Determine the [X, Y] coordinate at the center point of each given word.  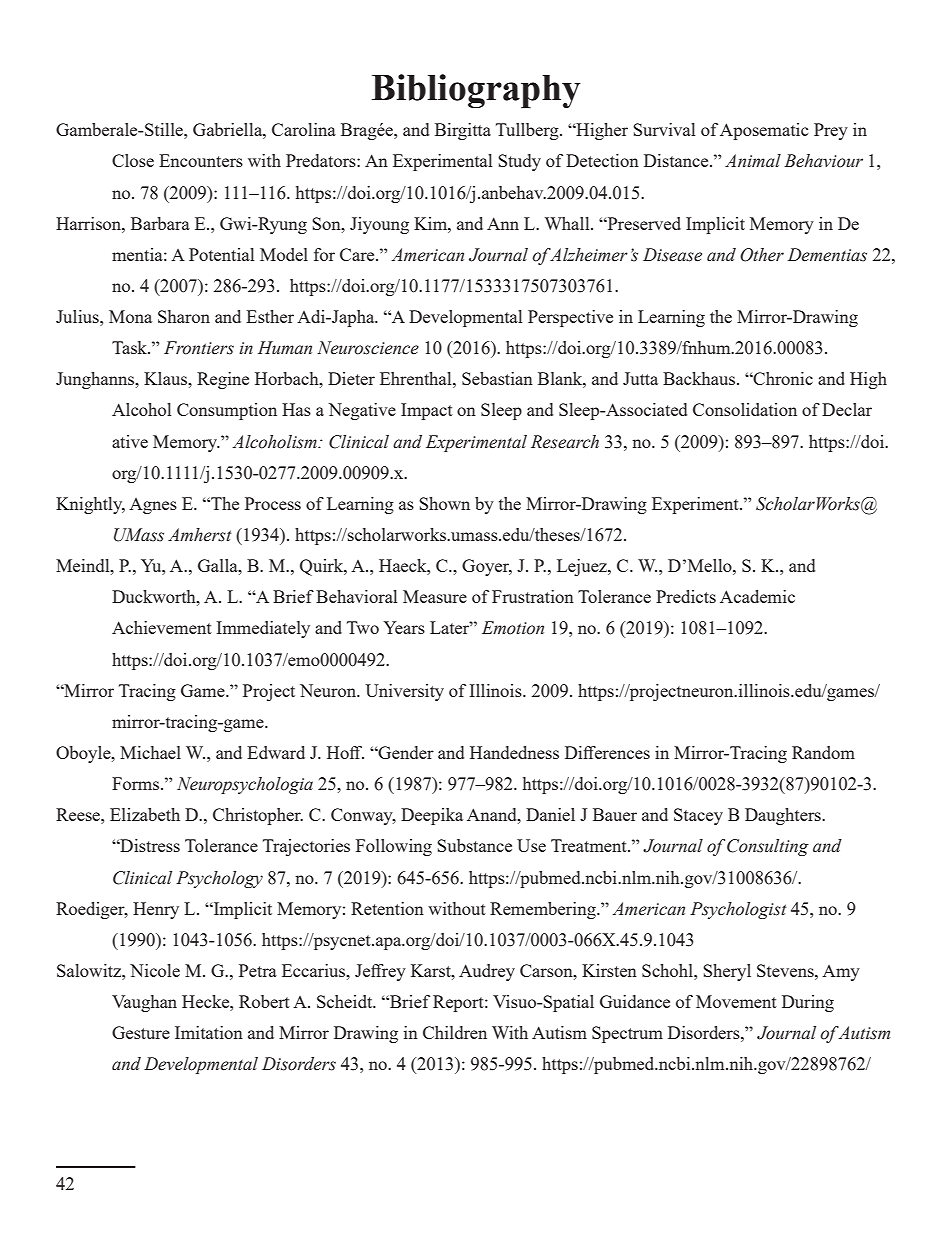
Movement [736, 1001]
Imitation [209, 1032]
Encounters [201, 160]
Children [455, 1032]
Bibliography [476, 91]
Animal [753, 161]
